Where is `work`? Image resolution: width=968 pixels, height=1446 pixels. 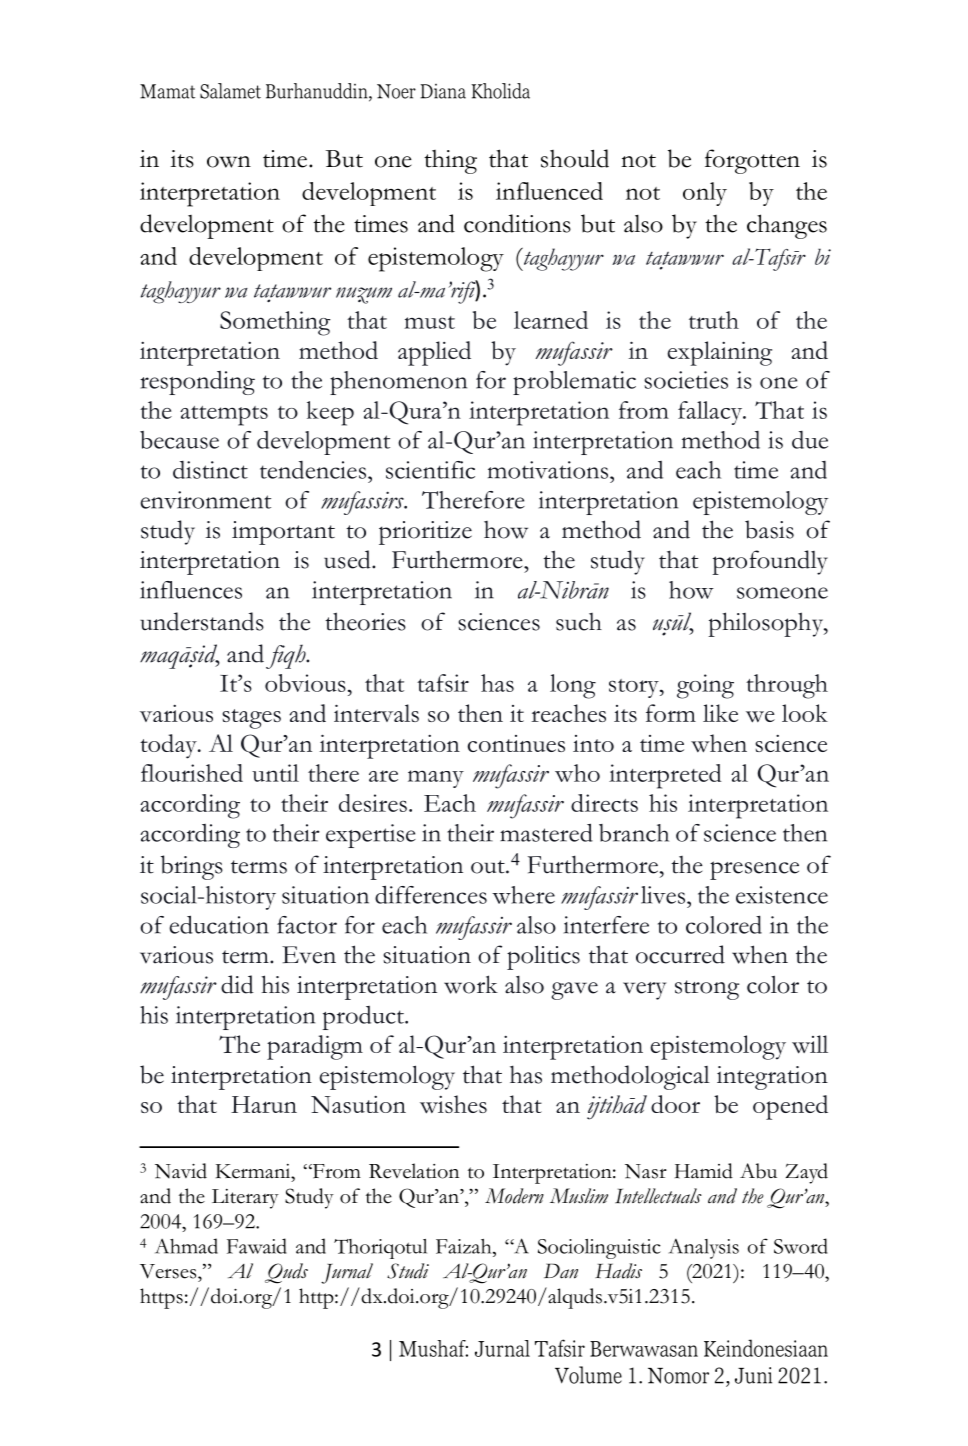 work is located at coordinates (471, 984).
